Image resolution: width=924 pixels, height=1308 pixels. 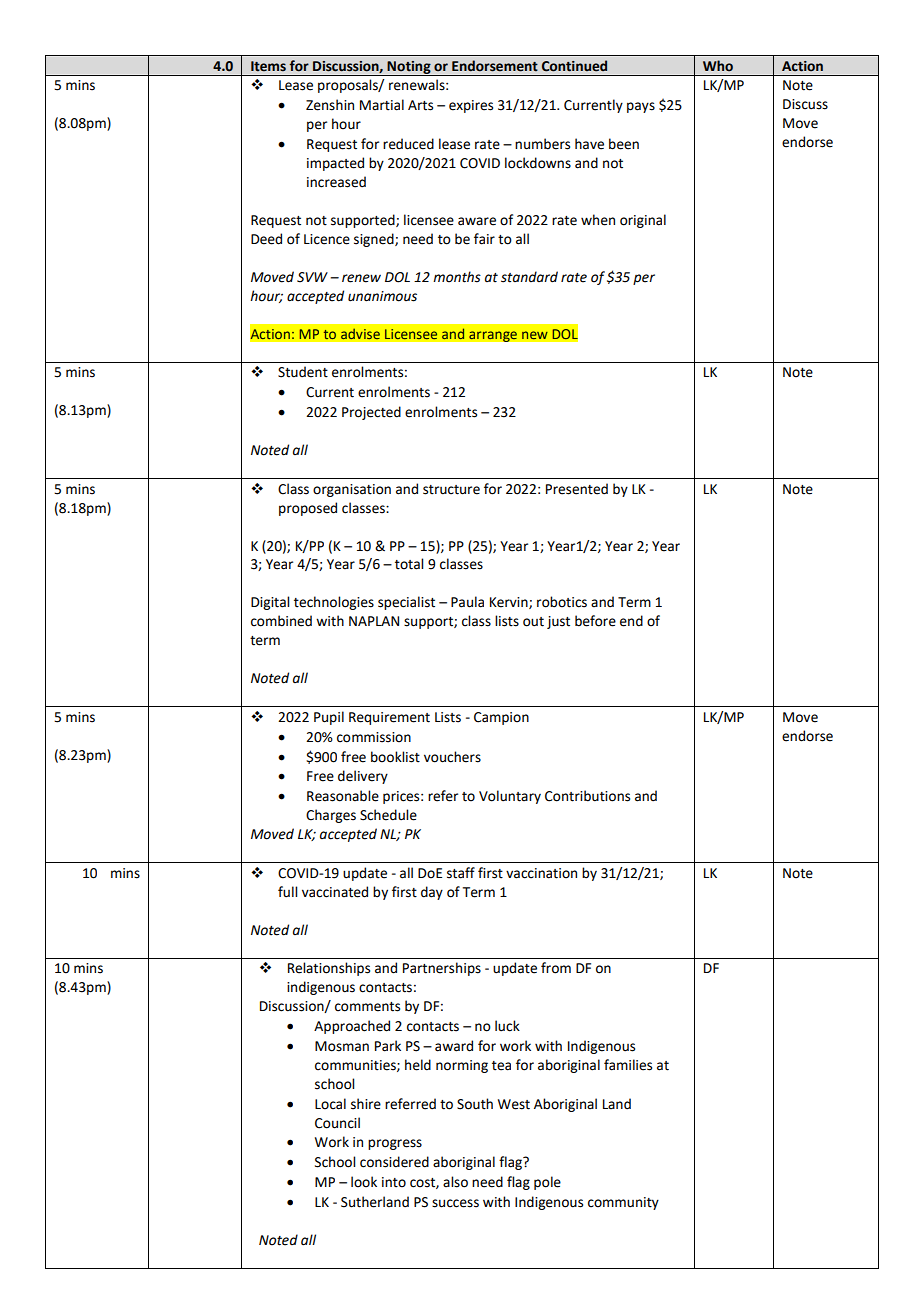 I want to click on Council, so click(x=337, y=1123).
